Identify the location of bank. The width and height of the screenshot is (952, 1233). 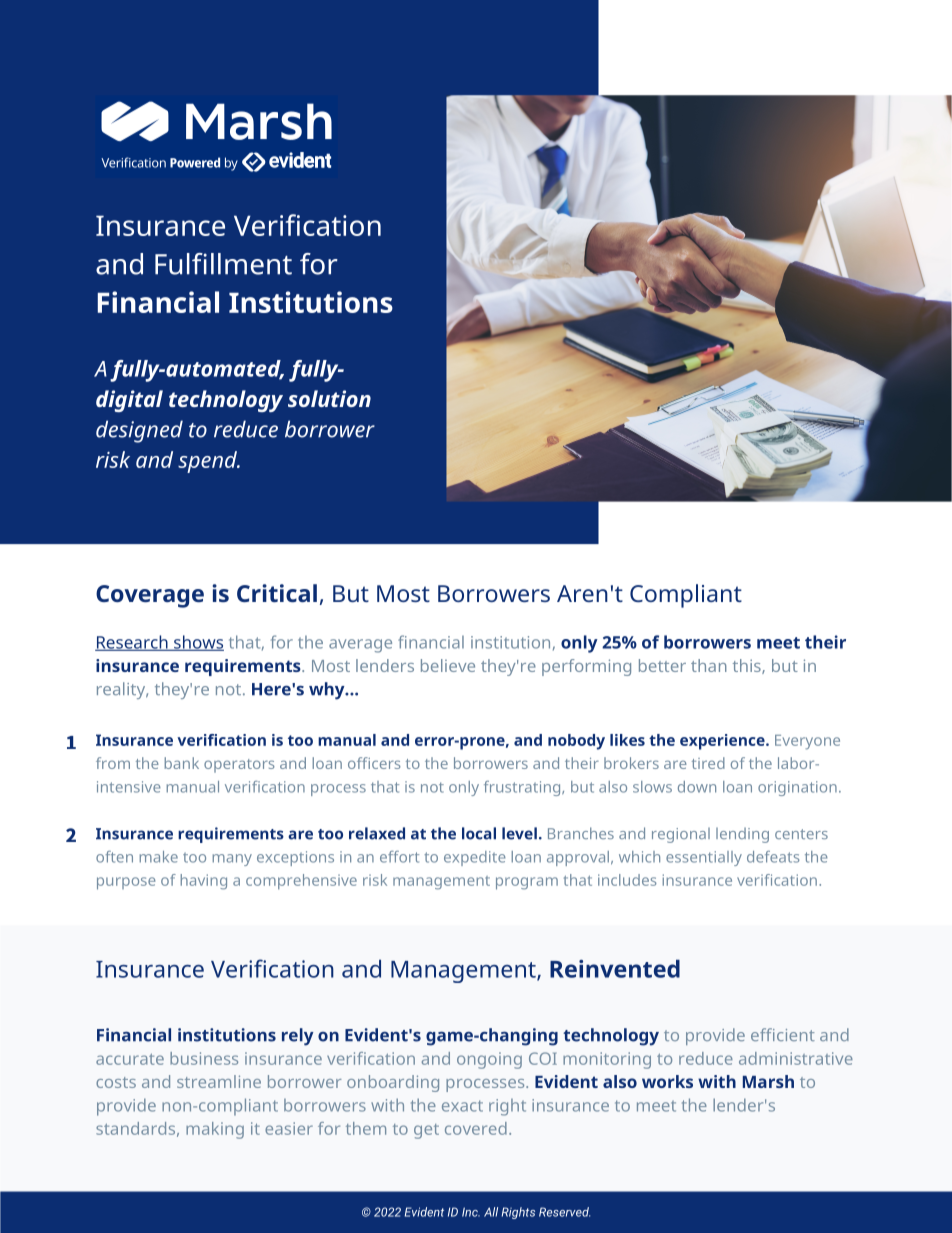
(182, 763).
